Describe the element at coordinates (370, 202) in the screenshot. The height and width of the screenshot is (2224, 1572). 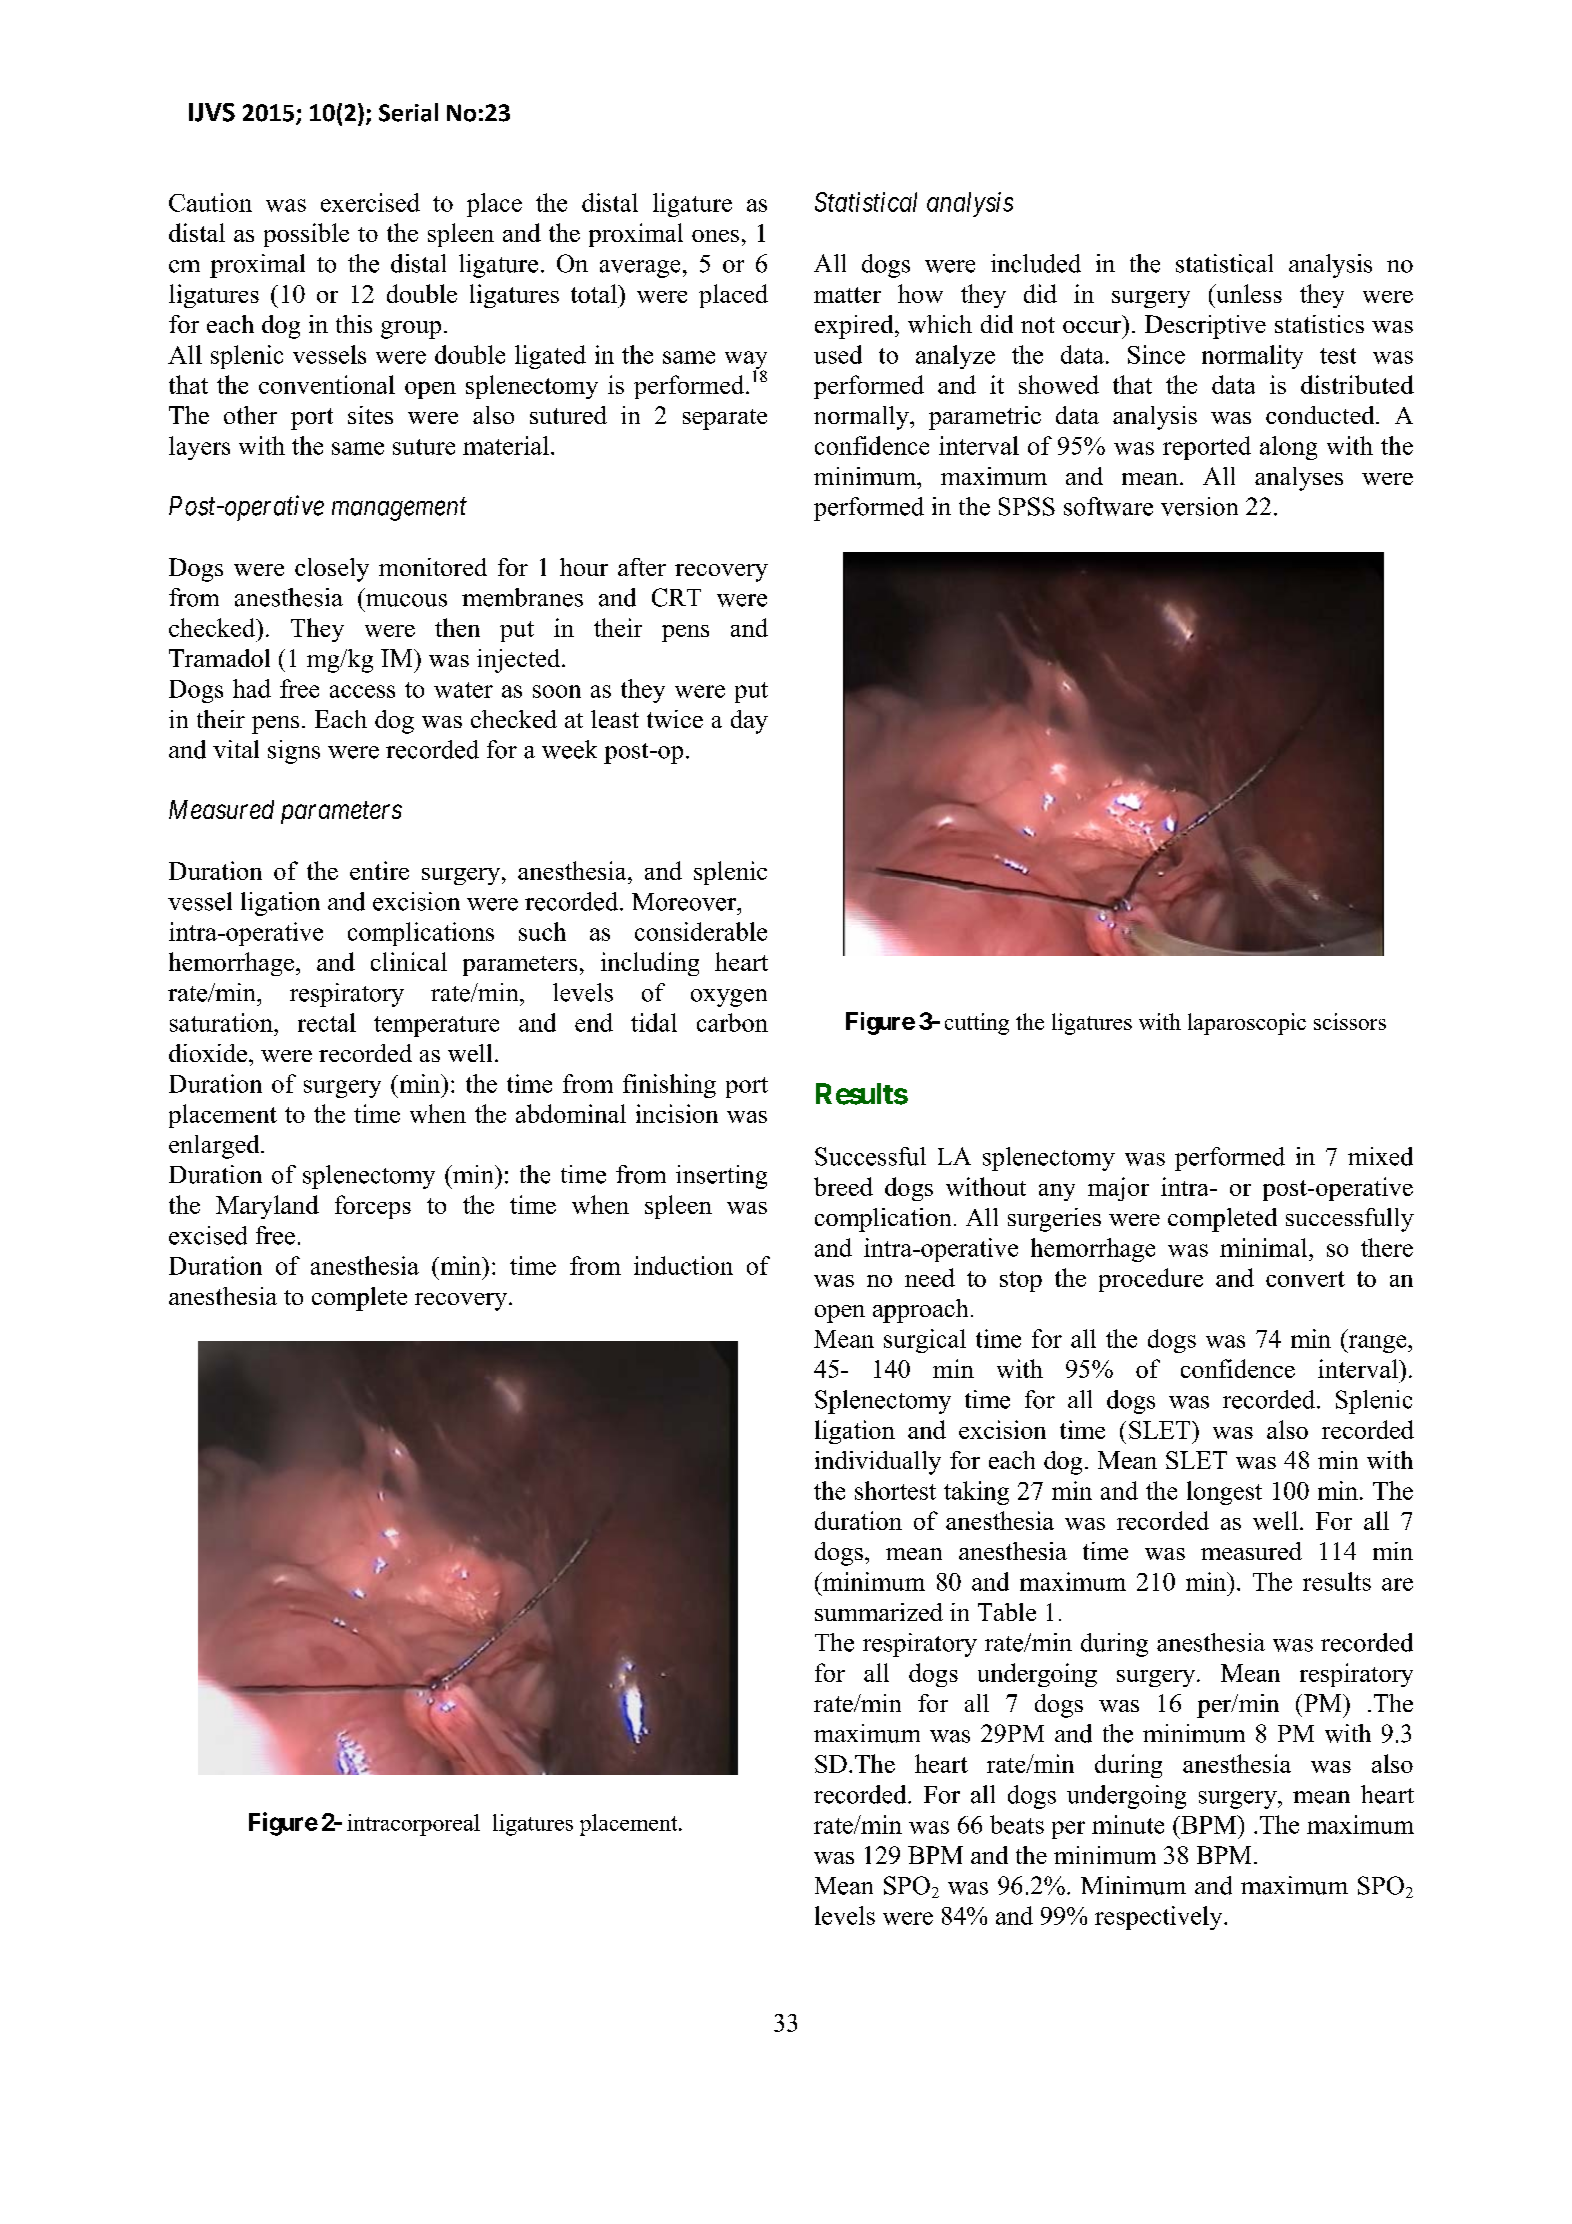
I see `exercised` at that location.
